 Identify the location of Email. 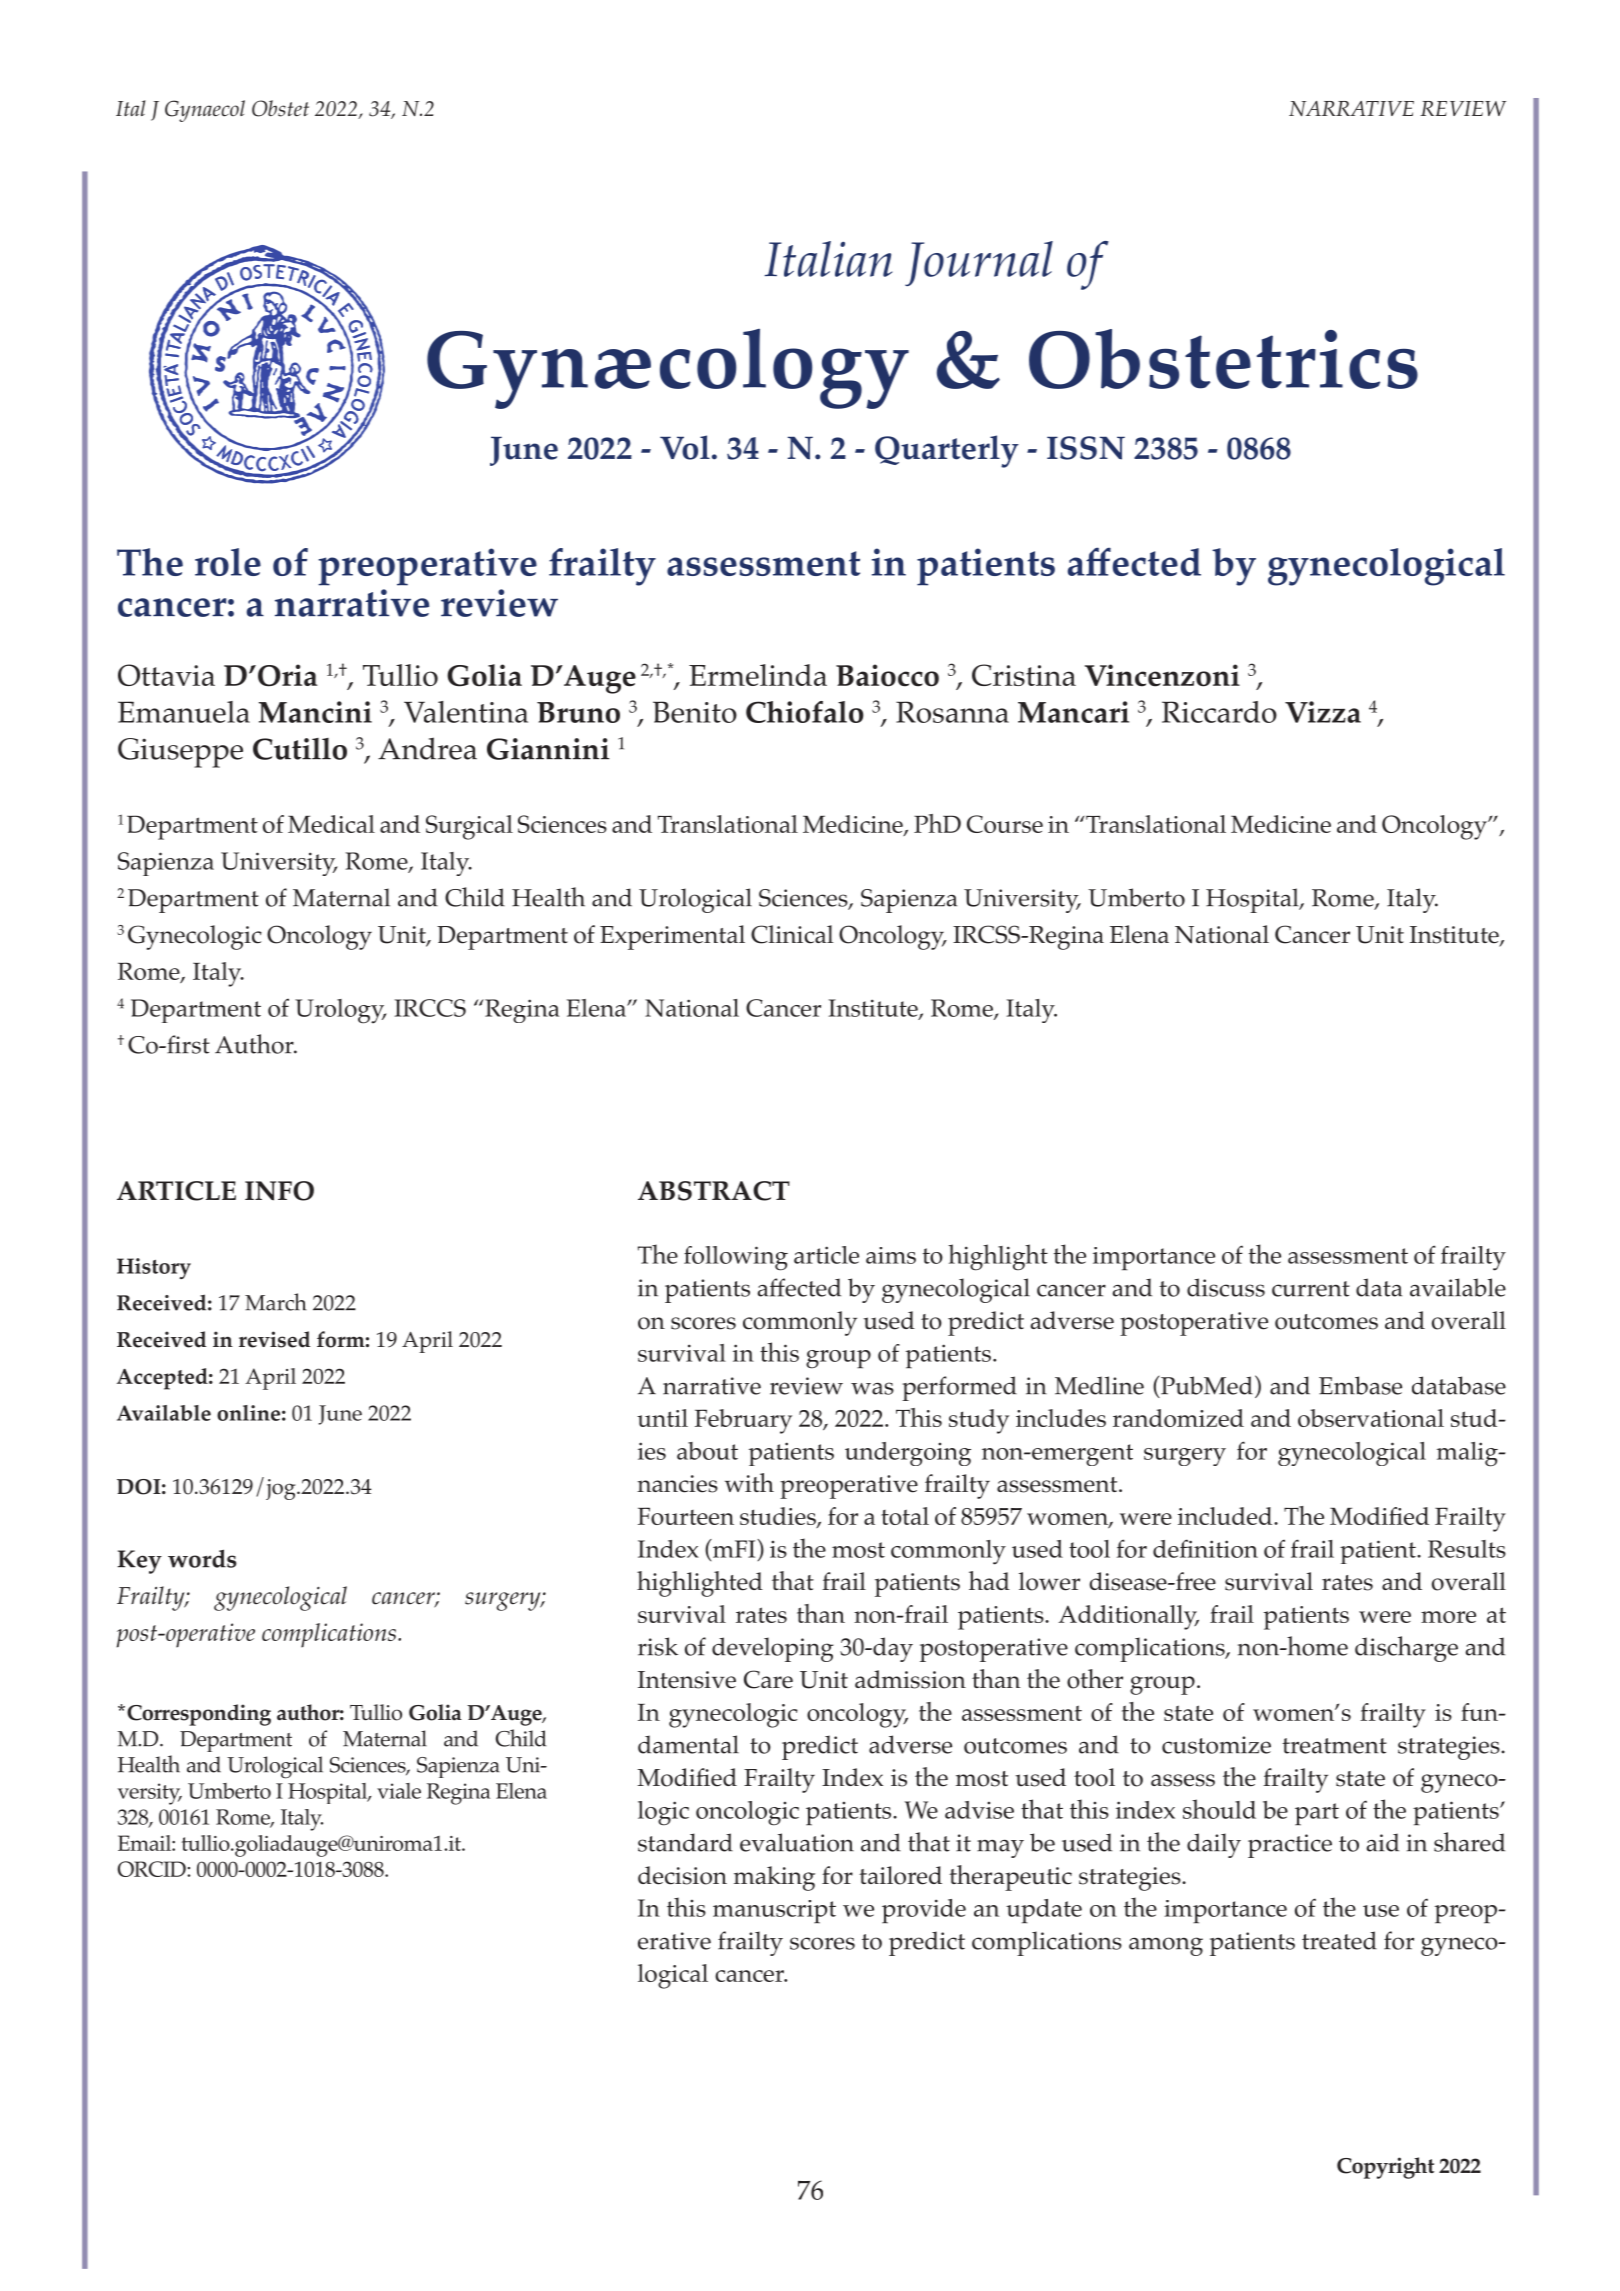
(145, 1843).
